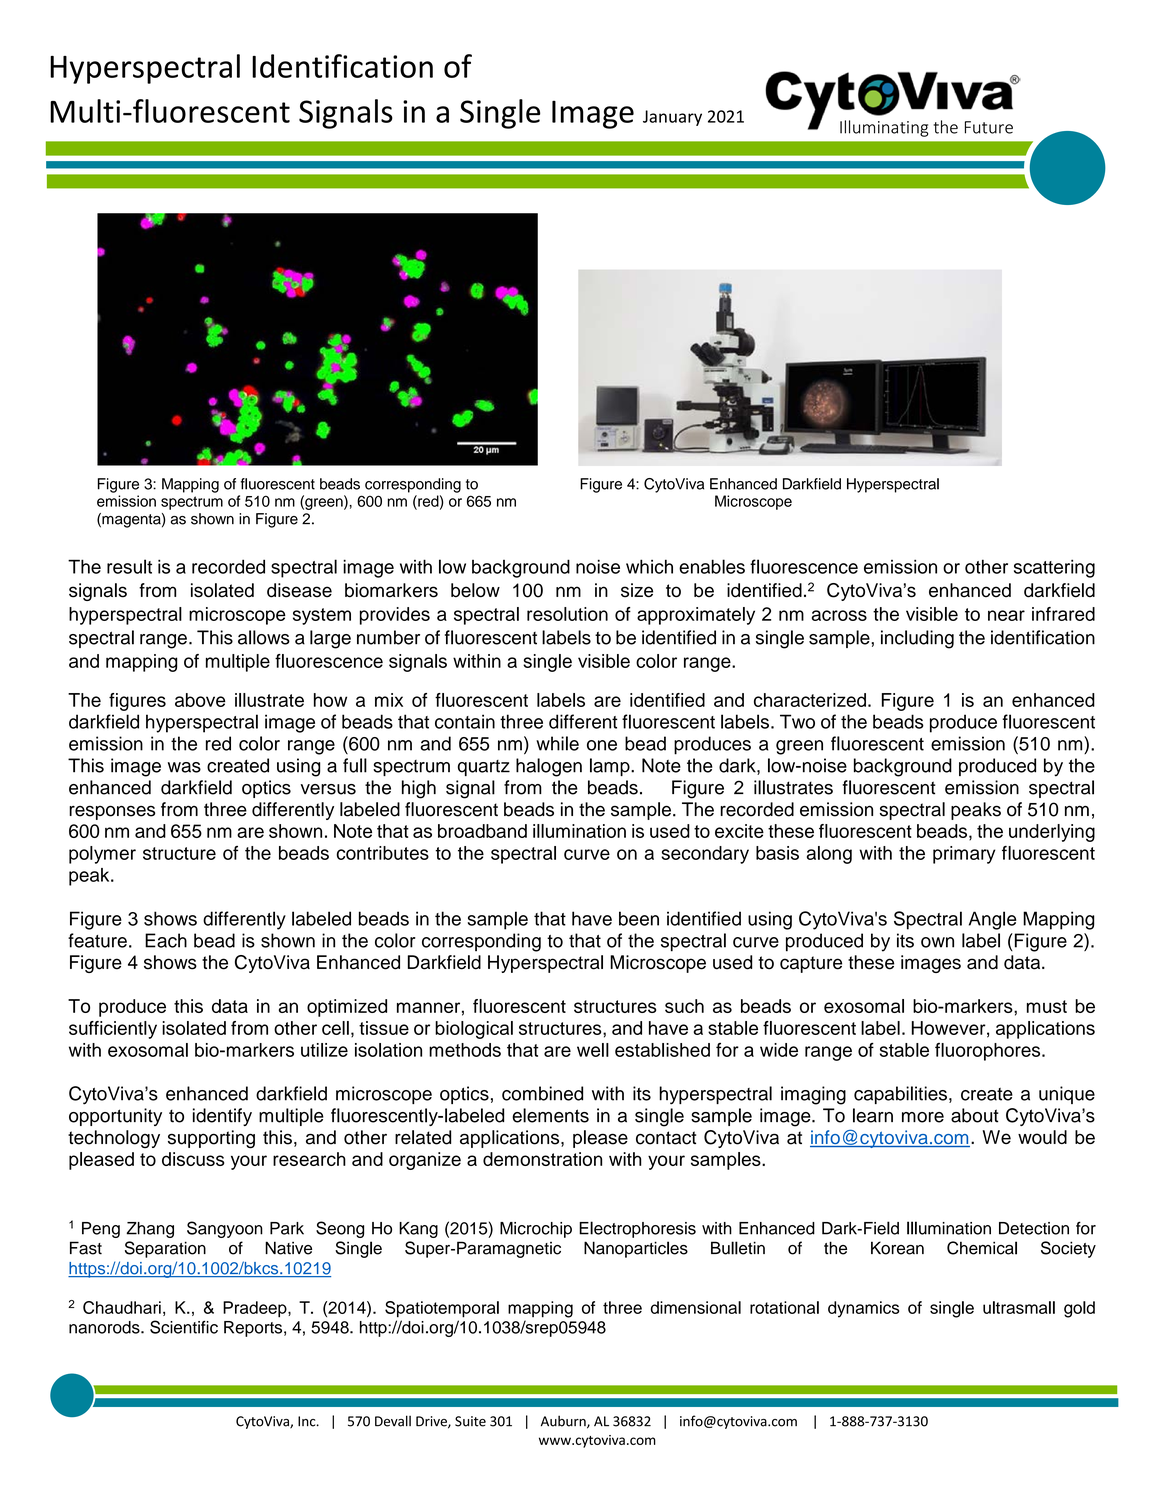 Image resolution: width=1164 pixels, height=1506 pixels. Describe the element at coordinates (649, 566) in the image. I see `which` at that location.
